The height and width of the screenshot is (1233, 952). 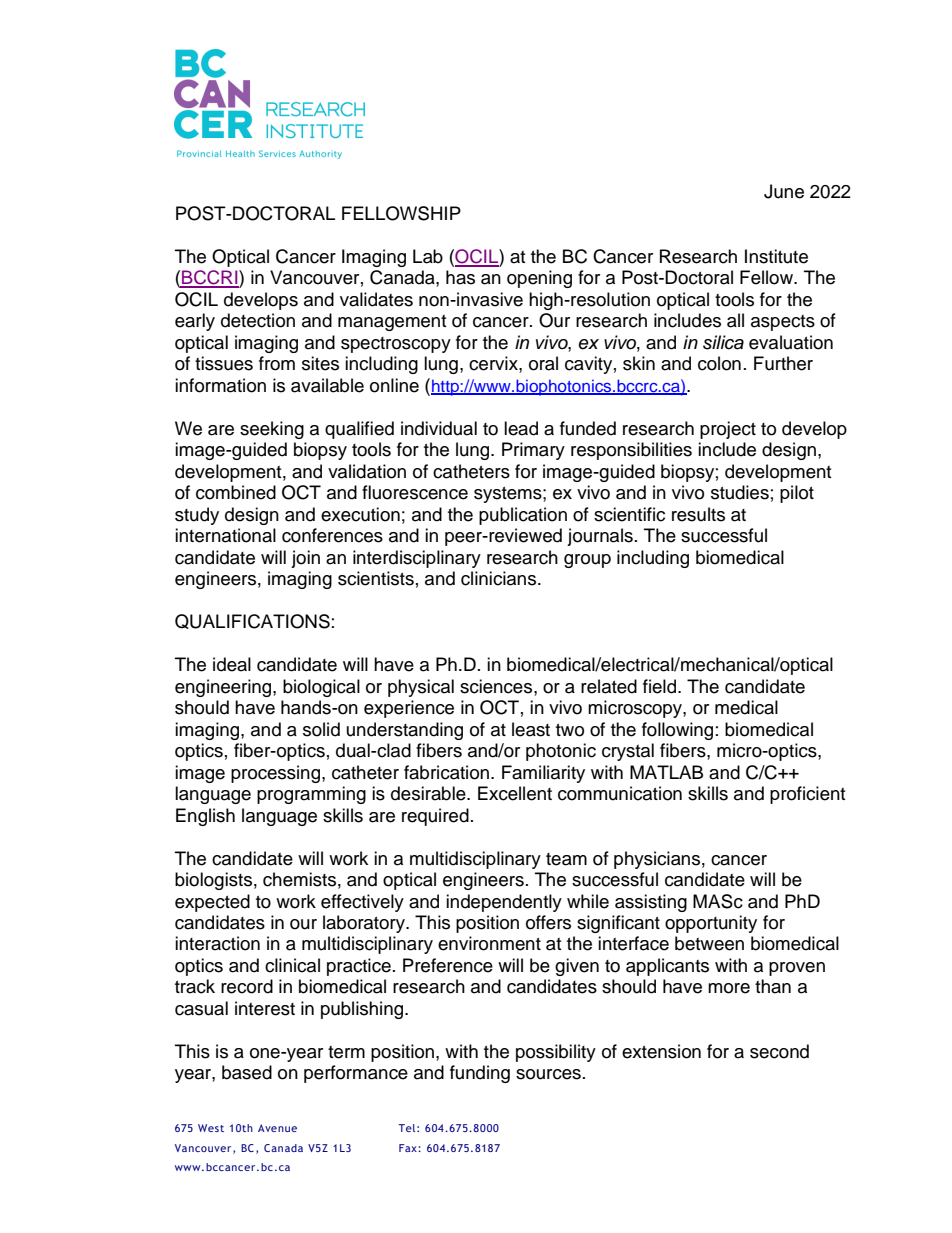 What do you see at coordinates (460, 277) in the screenshot?
I see `has` at bounding box center [460, 277].
